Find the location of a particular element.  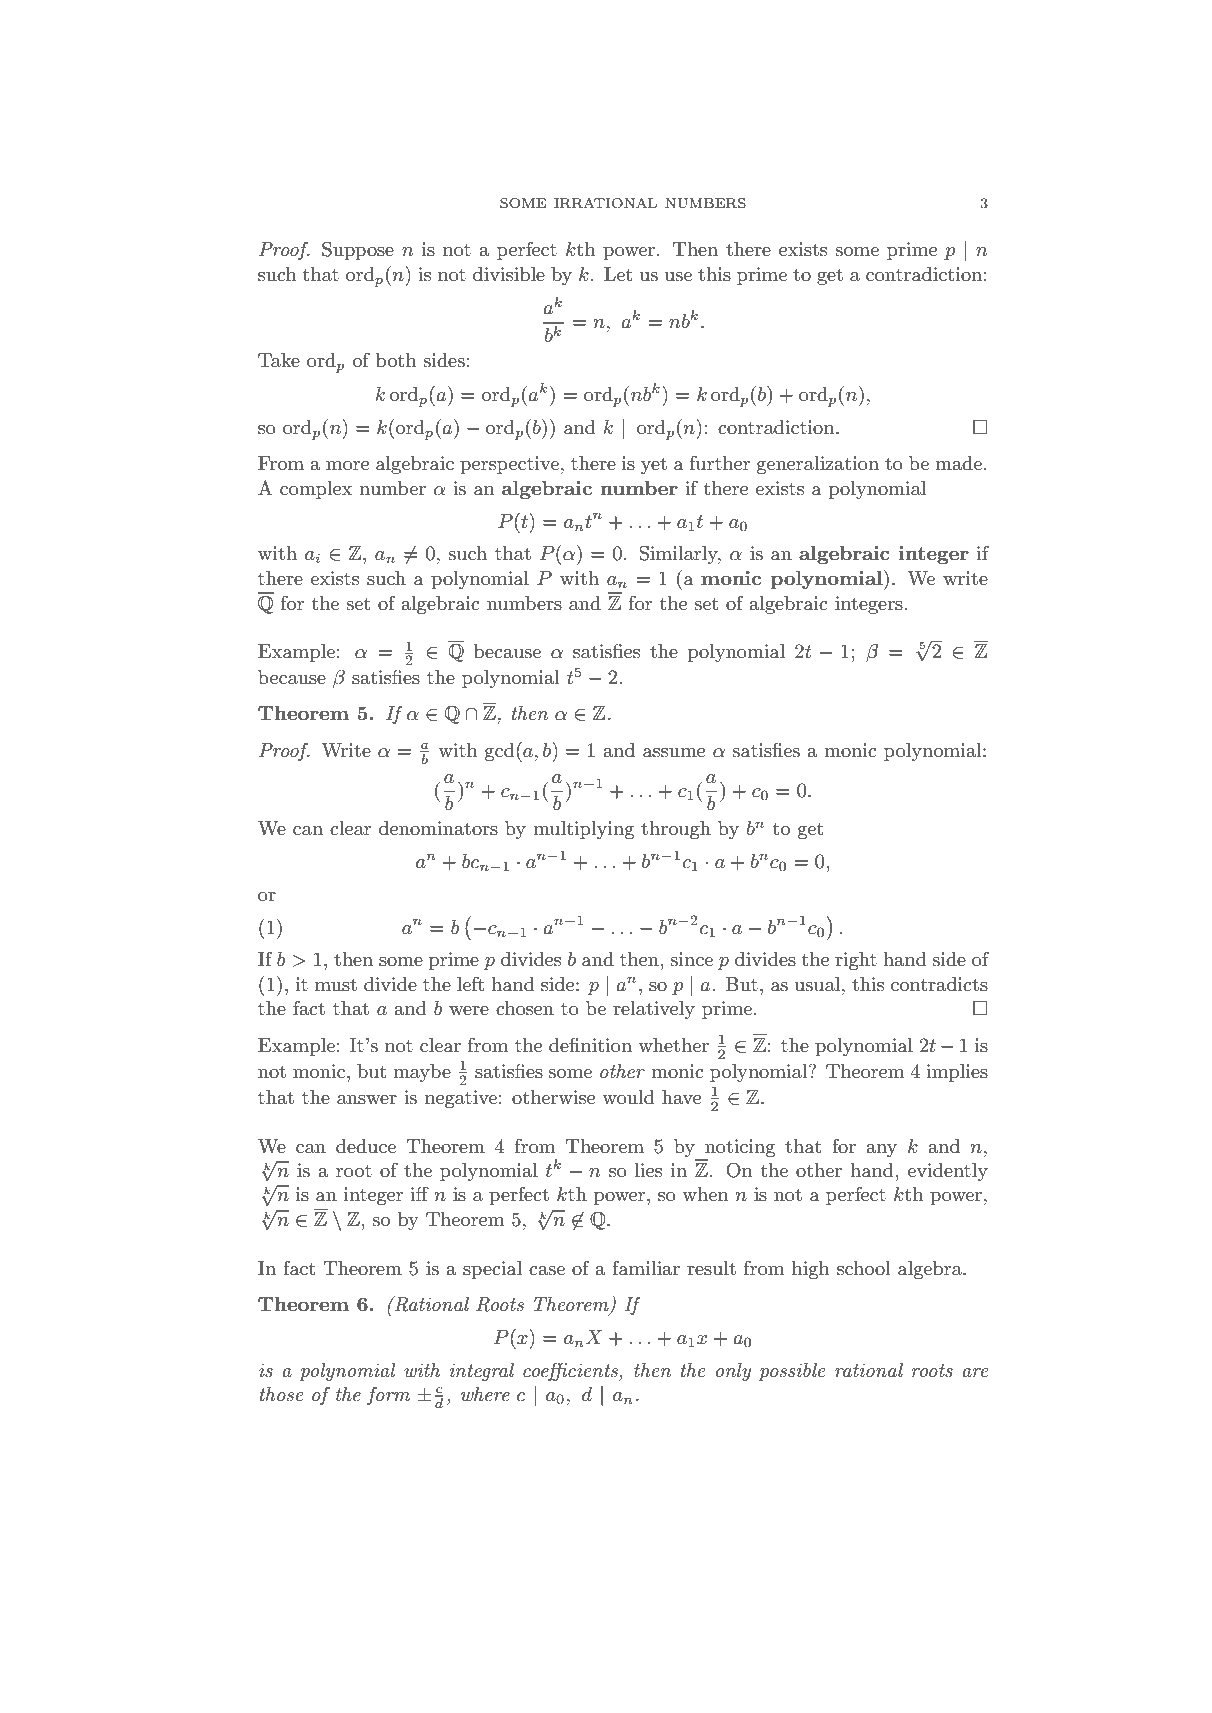

answer is located at coordinates (367, 1100).
